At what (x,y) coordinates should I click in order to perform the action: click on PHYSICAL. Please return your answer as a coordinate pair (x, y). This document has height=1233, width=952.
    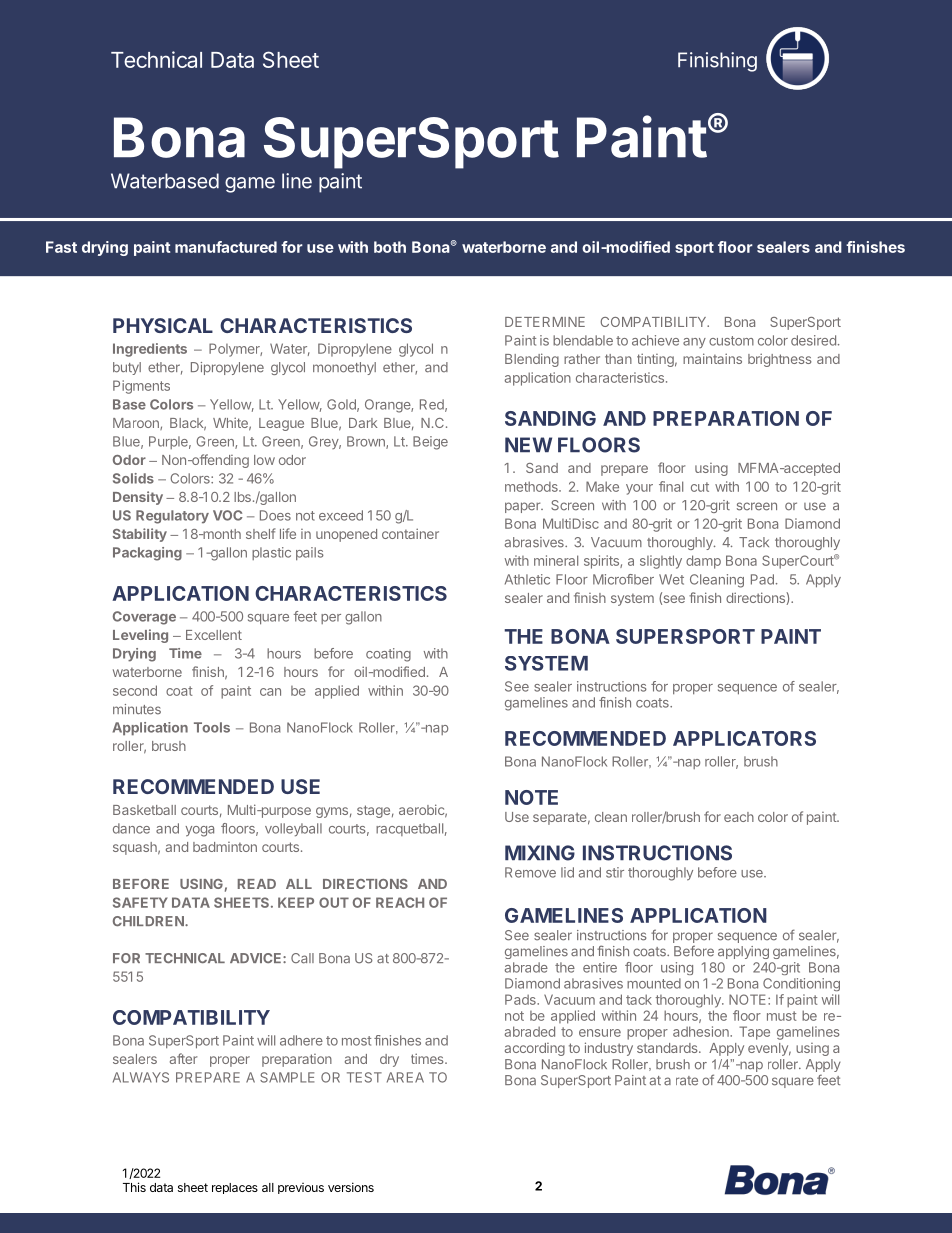
    Looking at the image, I should click on (163, 325).
